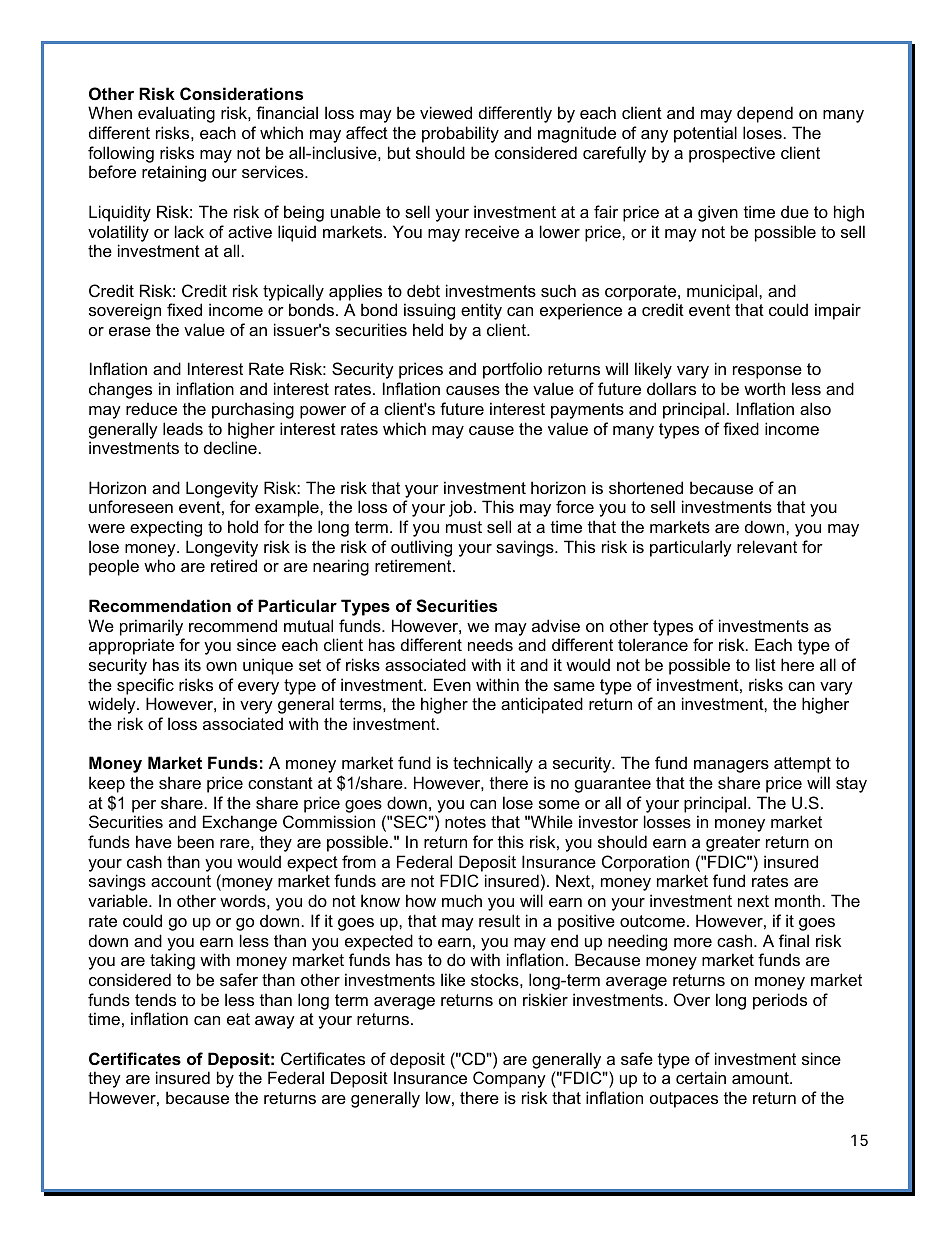  What do you see at coordinates (460, 134) in the image?
I see `probability` at bounding box center [460, 134].
